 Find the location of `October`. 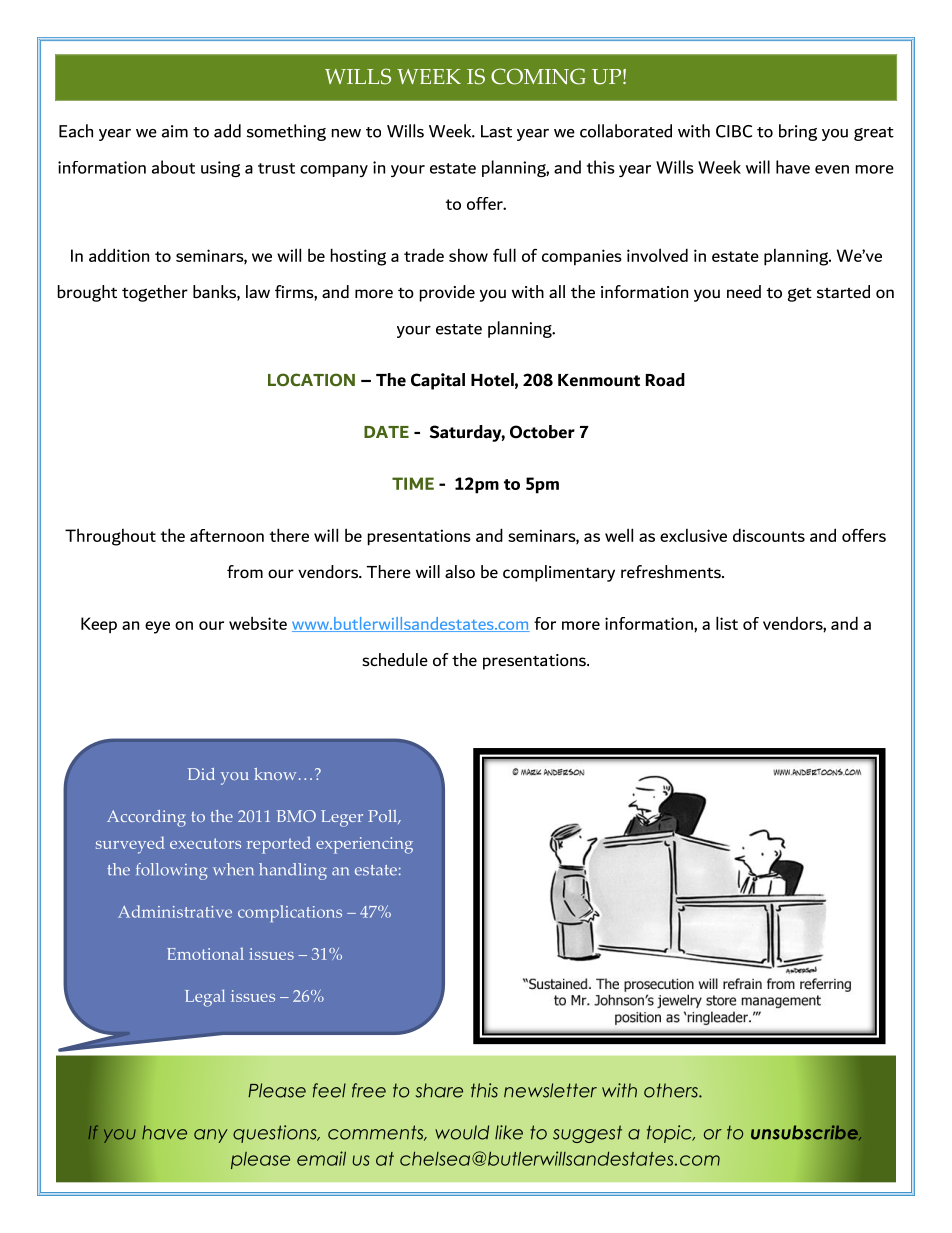

October is located at coordinates (542, 432).
